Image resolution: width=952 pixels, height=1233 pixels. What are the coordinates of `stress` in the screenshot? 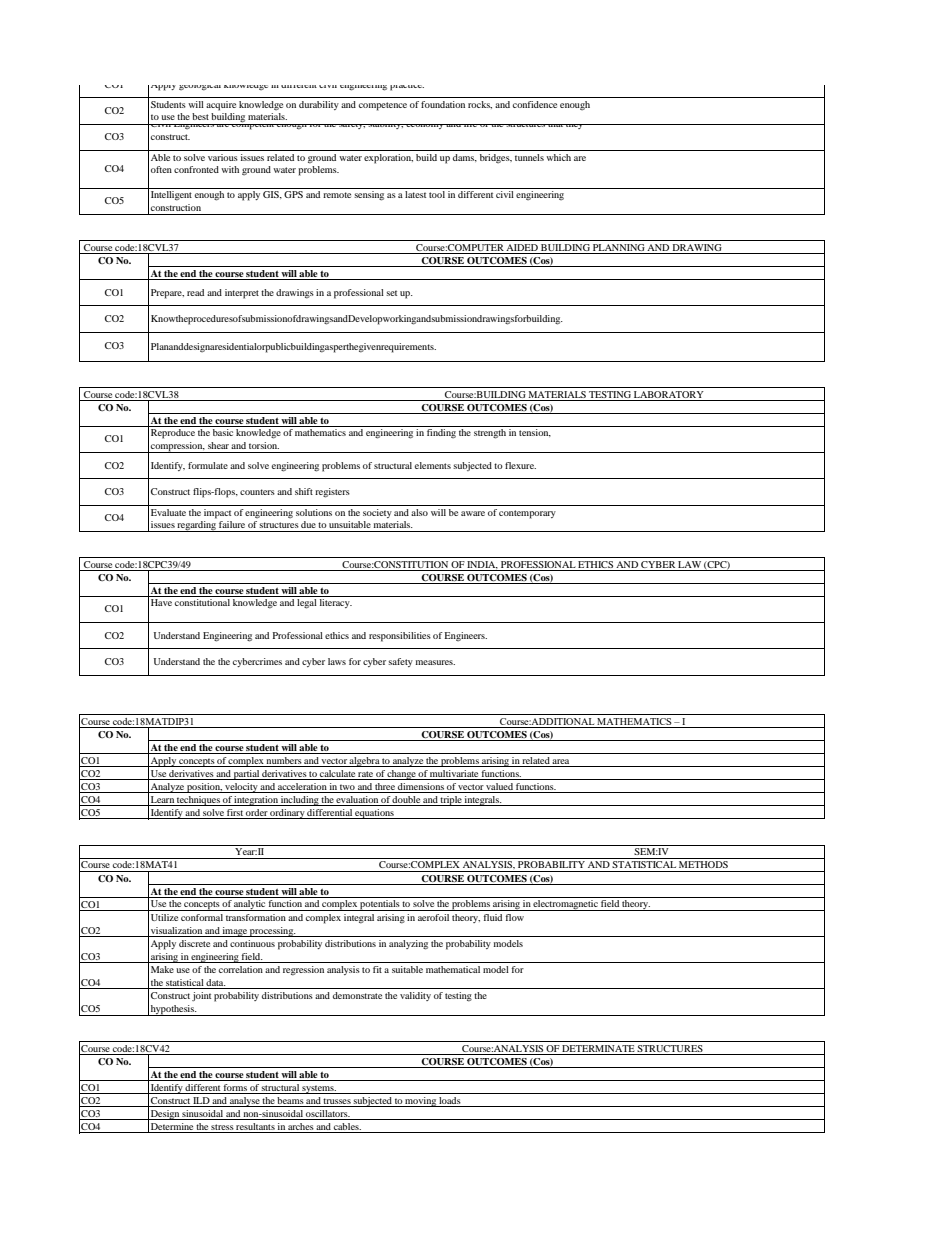 It's located at (222, 1128).
